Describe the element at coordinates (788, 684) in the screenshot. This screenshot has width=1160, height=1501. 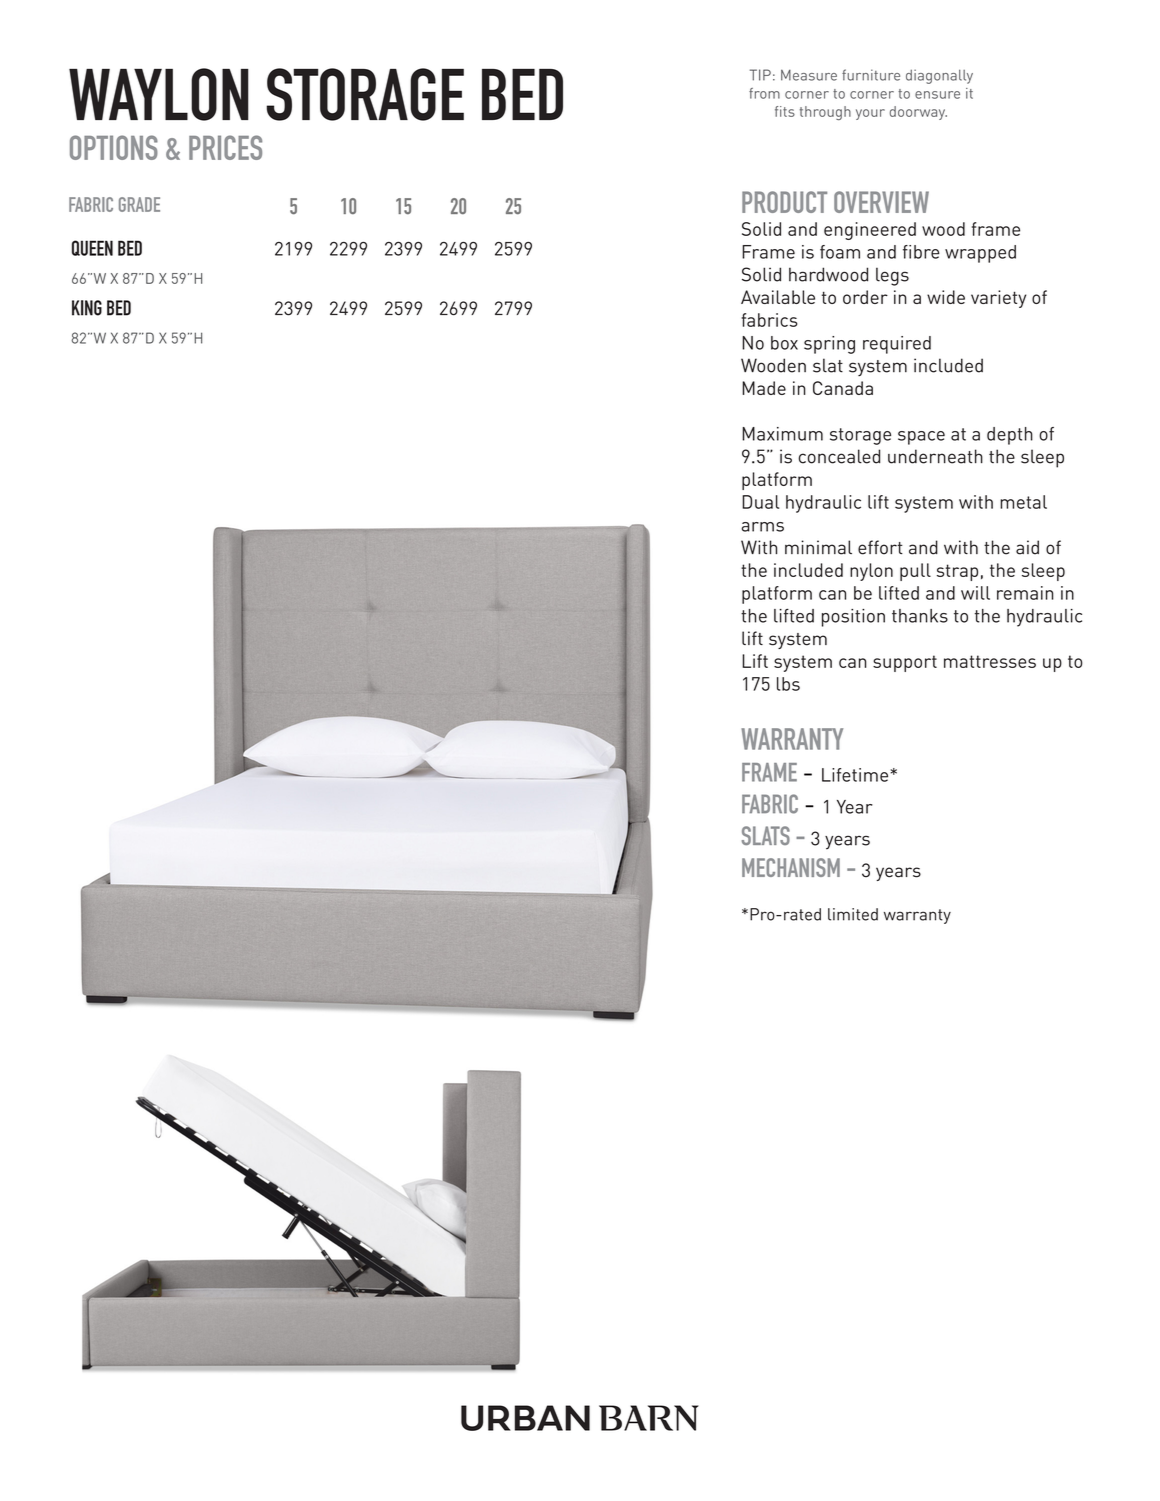
I see `lbs` at that location.
